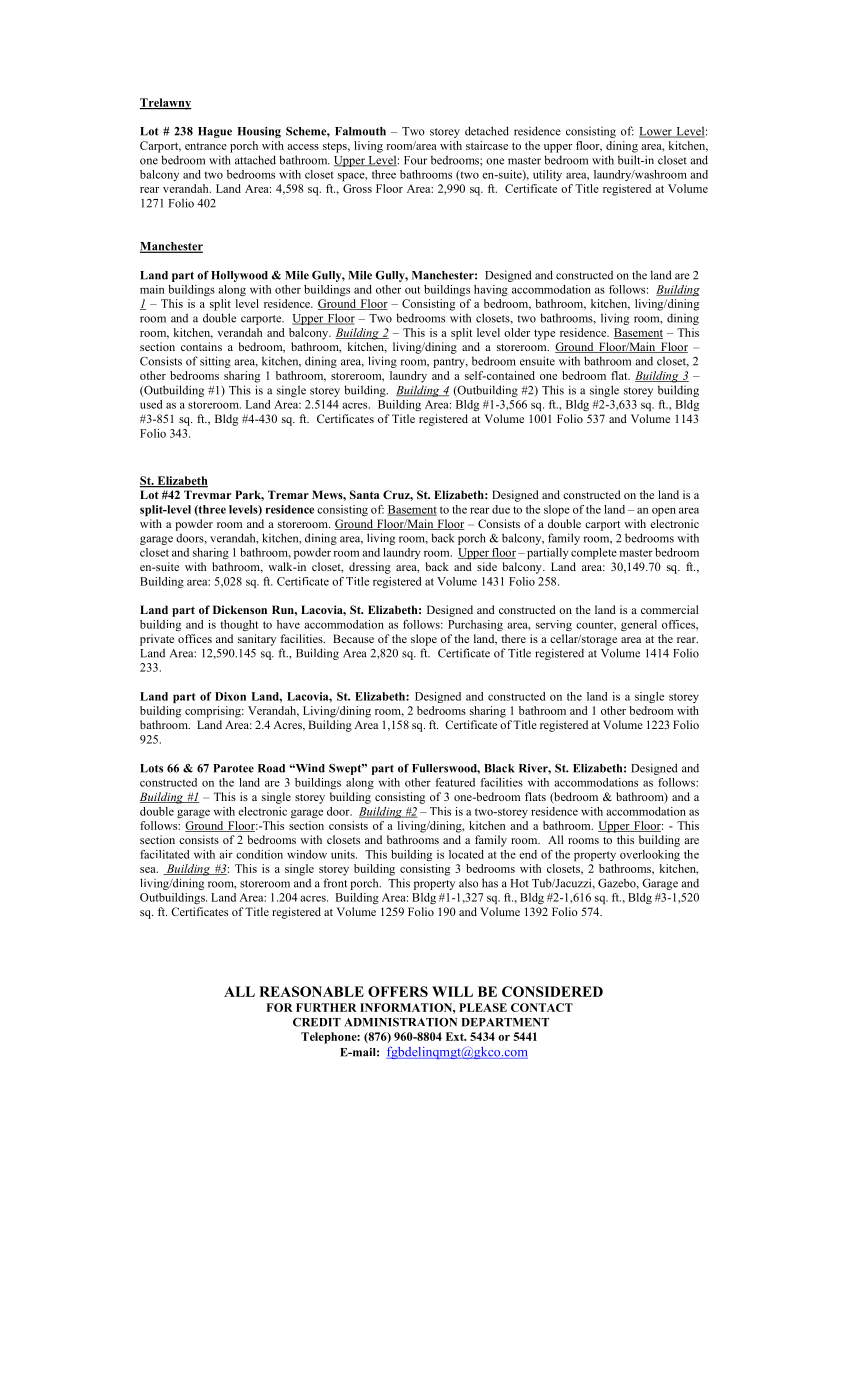 The width and height of the screenshot is (849, 1400). Describe the element at coordinates (594, 553) in the screenshot. I see `complete` at that location.
